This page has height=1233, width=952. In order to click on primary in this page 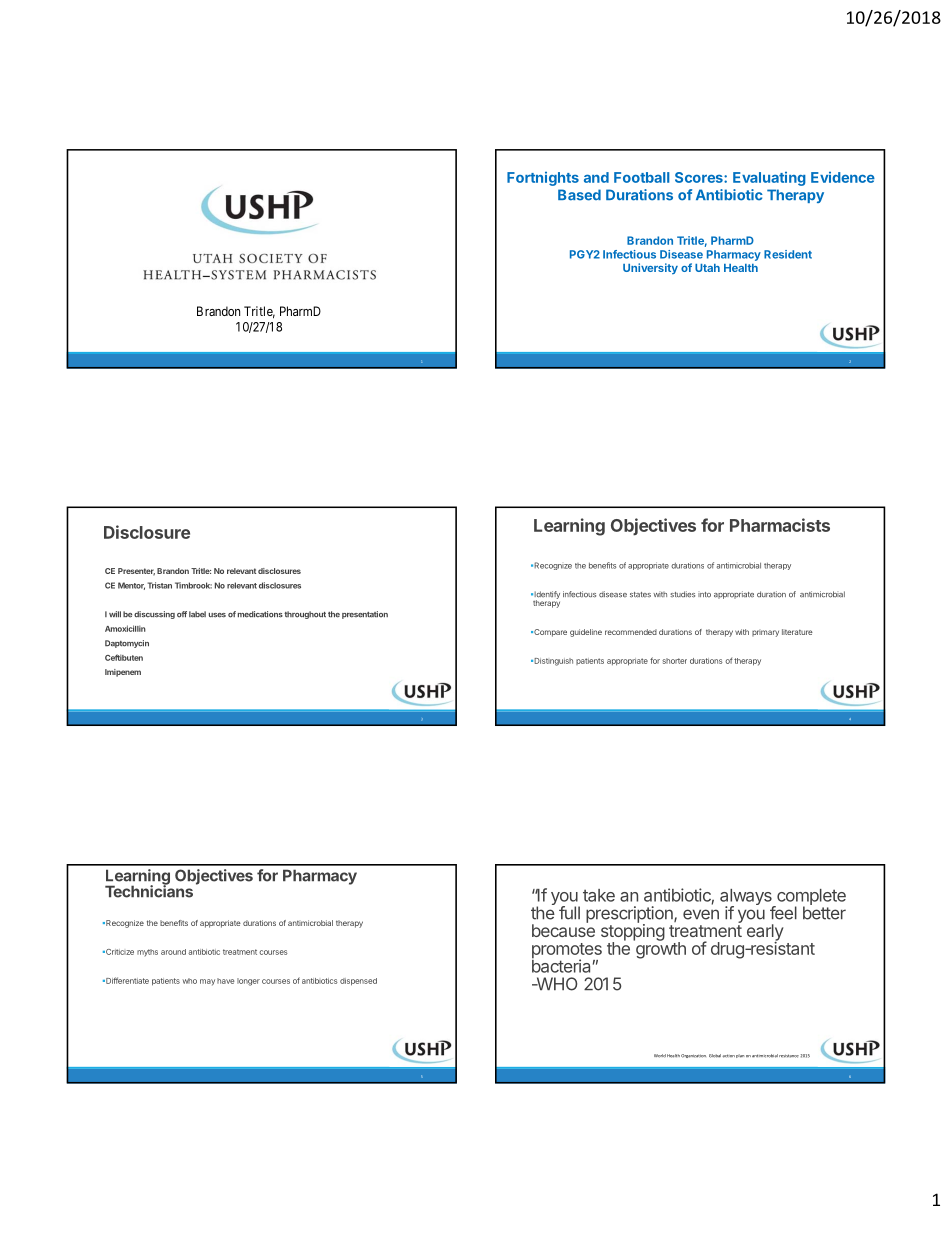, I will do `click(765, 633)`.
